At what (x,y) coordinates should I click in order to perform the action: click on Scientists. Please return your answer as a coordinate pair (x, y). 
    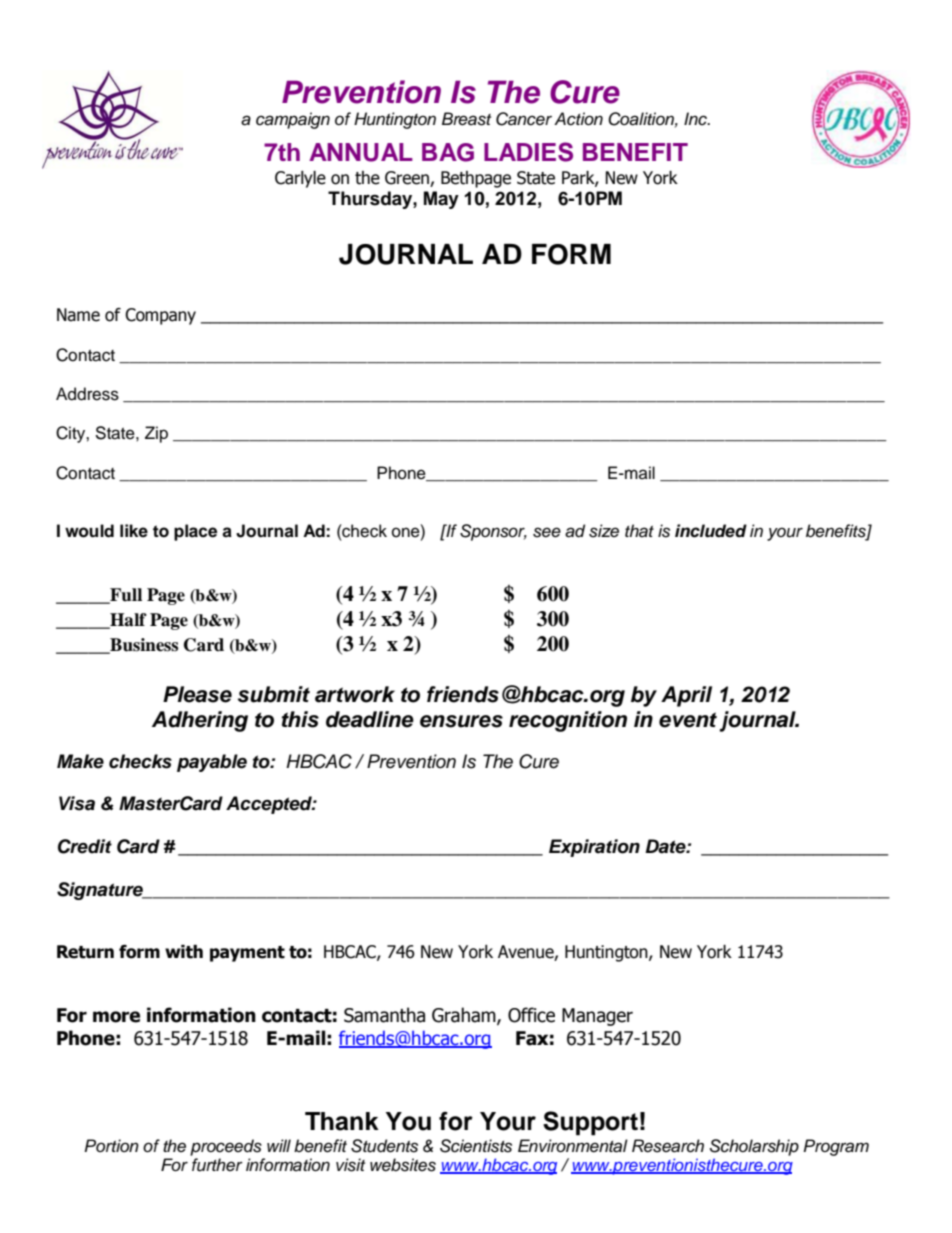
    Looking at the image, I should click on (476, 1146).
